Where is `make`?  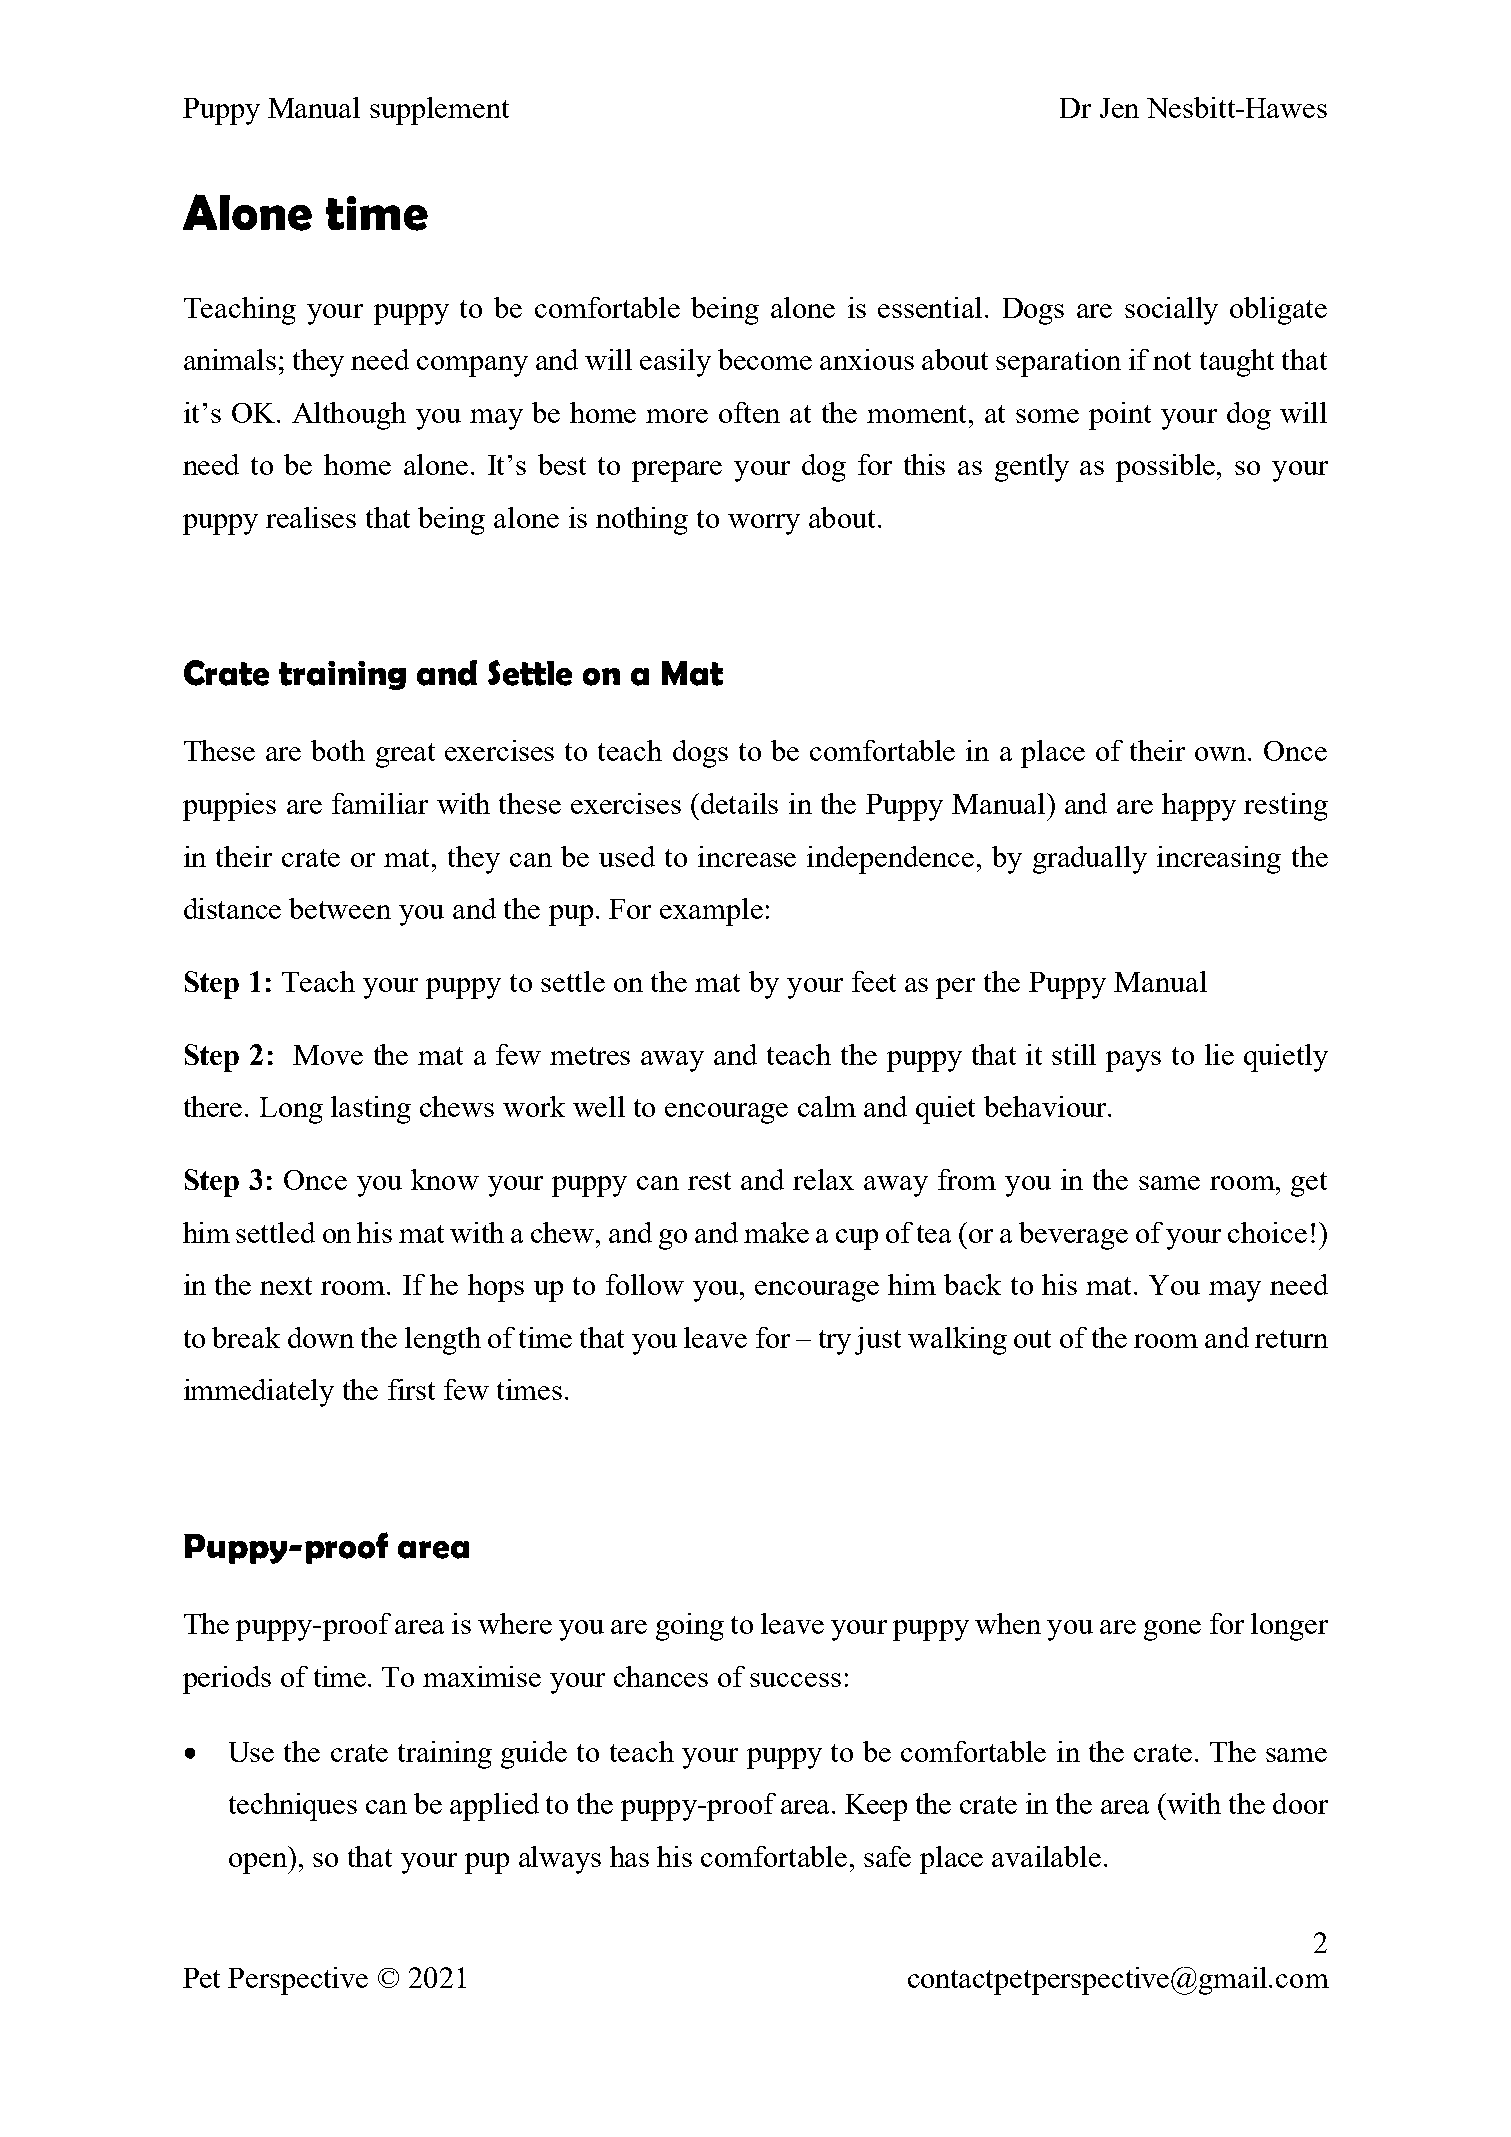
make is located at coordinates (776, 1232).
